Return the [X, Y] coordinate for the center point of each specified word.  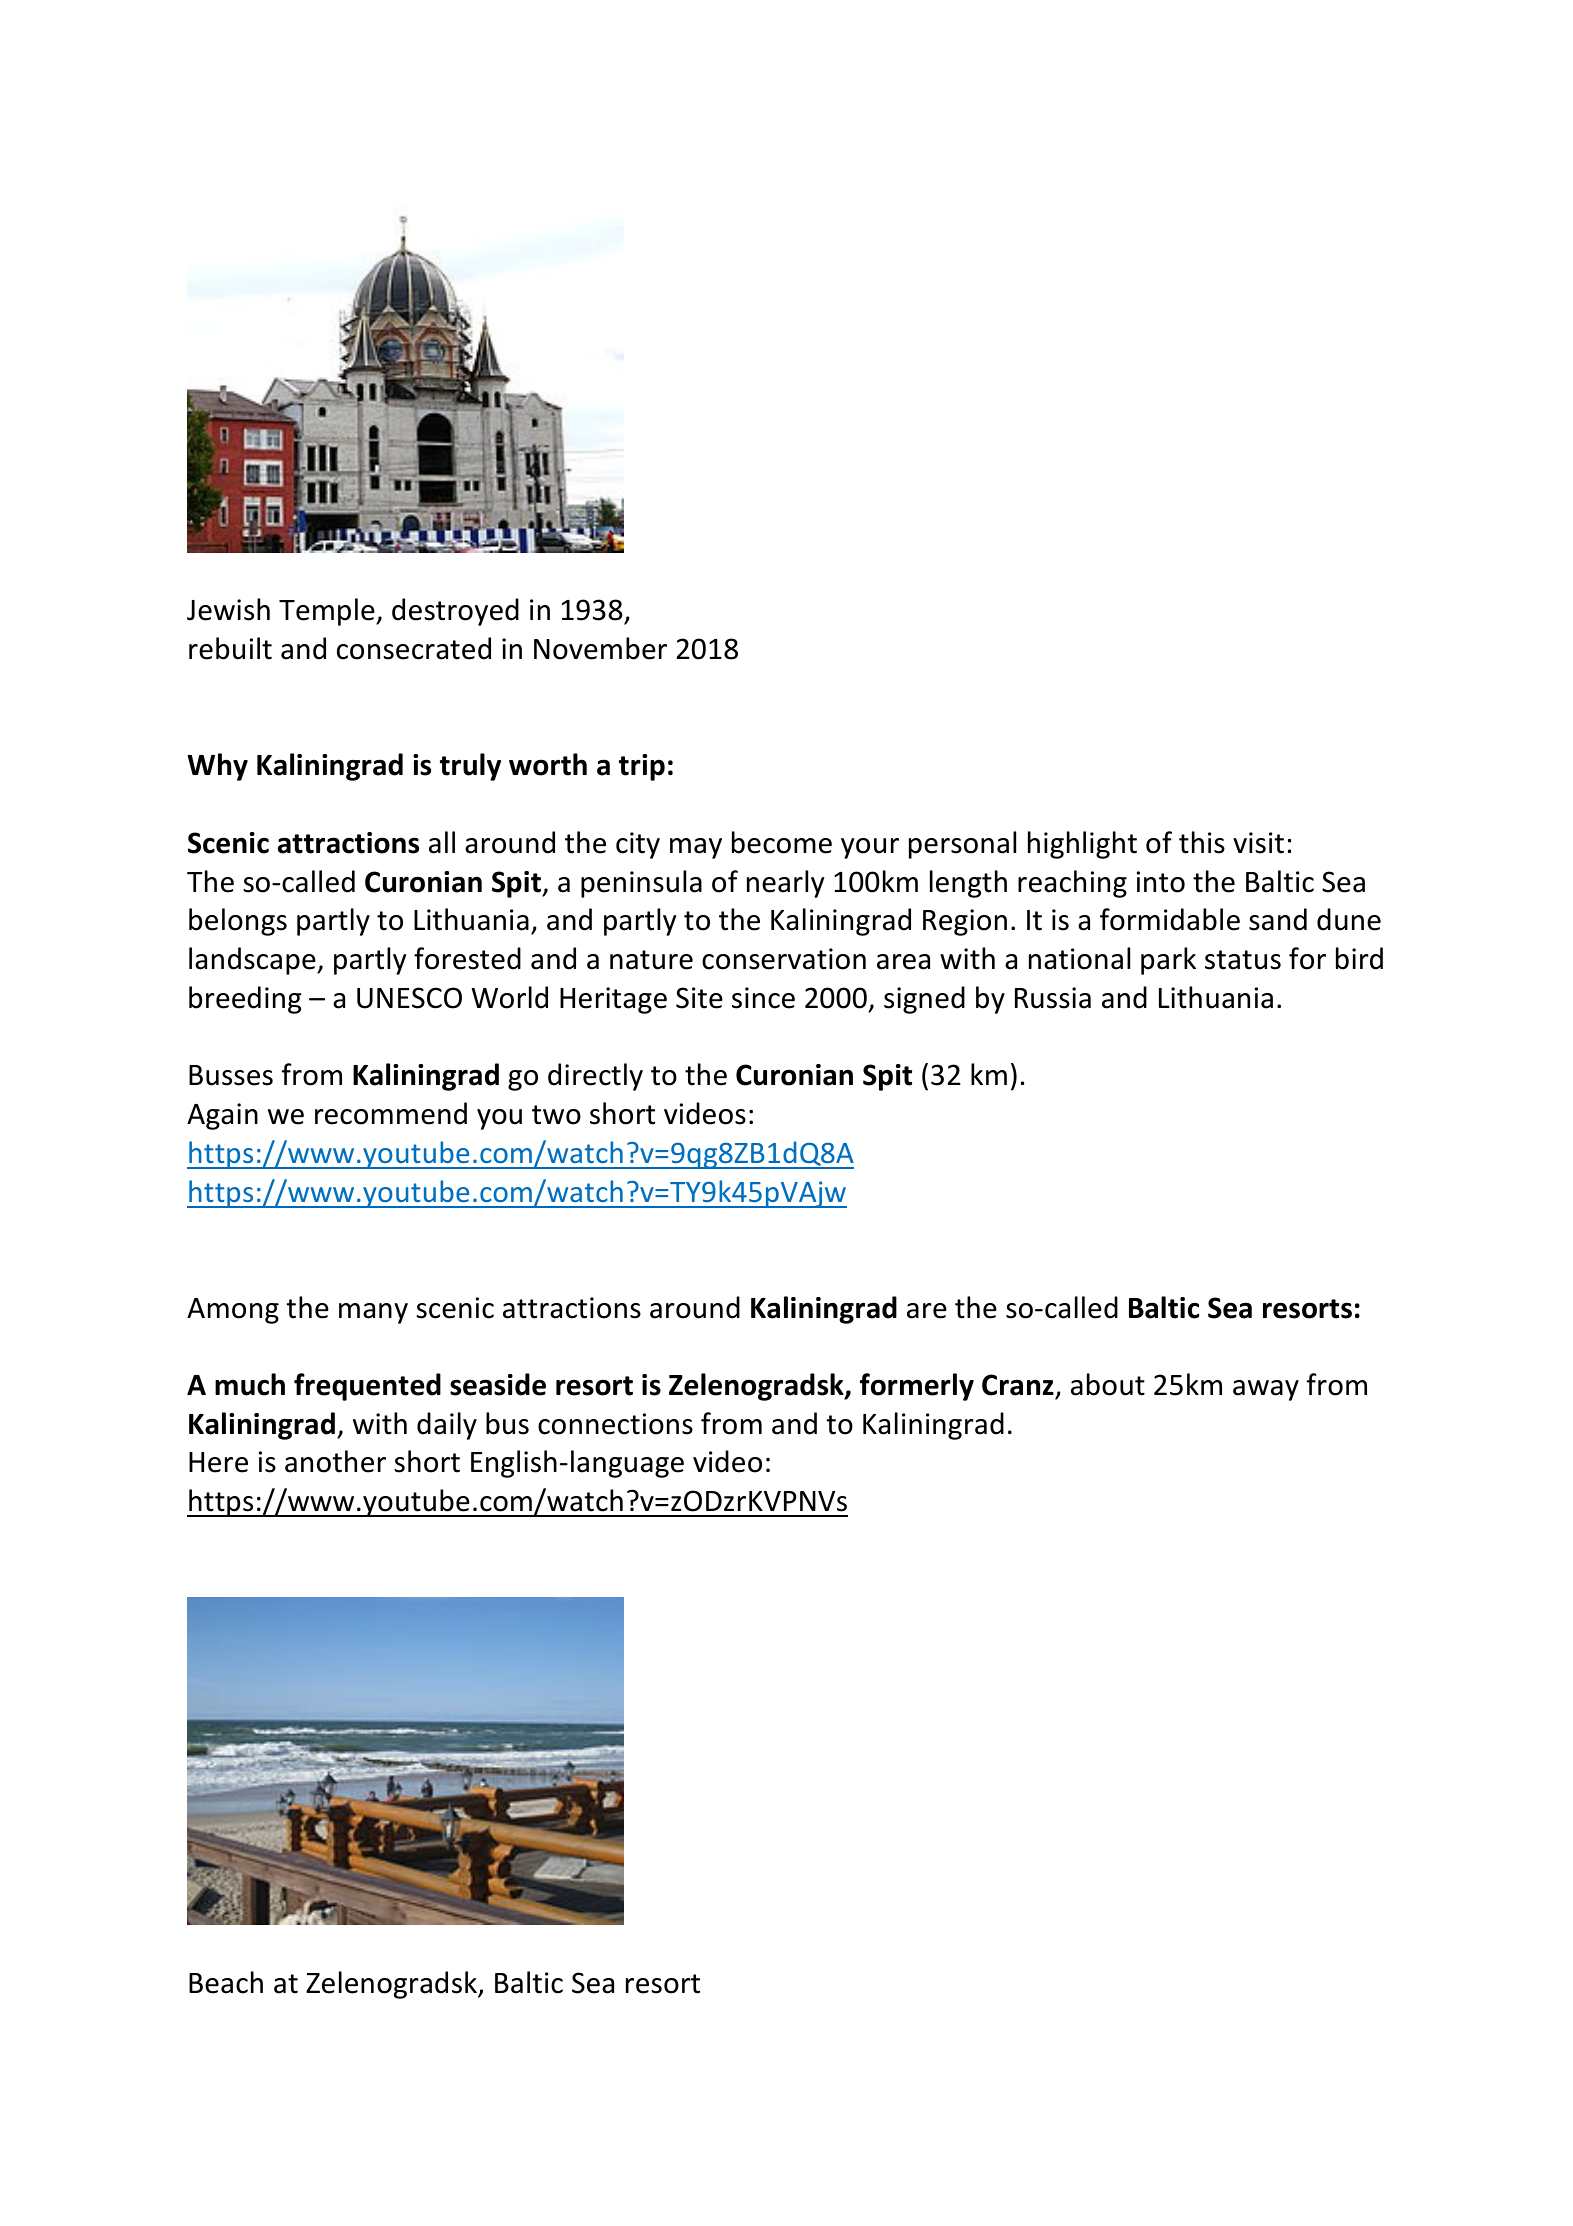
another [335, 1461]
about [1108, 1384]
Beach [226, 1982]
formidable [1170, 919]
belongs [238, 922]
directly [595, 1077]
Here [218, 1462]
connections [615, 1424]
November [600, 648]
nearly [785, 884]
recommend [391, 1113]
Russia [1053, 998]
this [1202, 842]
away [1266, 1390]
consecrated [414, 648]
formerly [917, 1387]
